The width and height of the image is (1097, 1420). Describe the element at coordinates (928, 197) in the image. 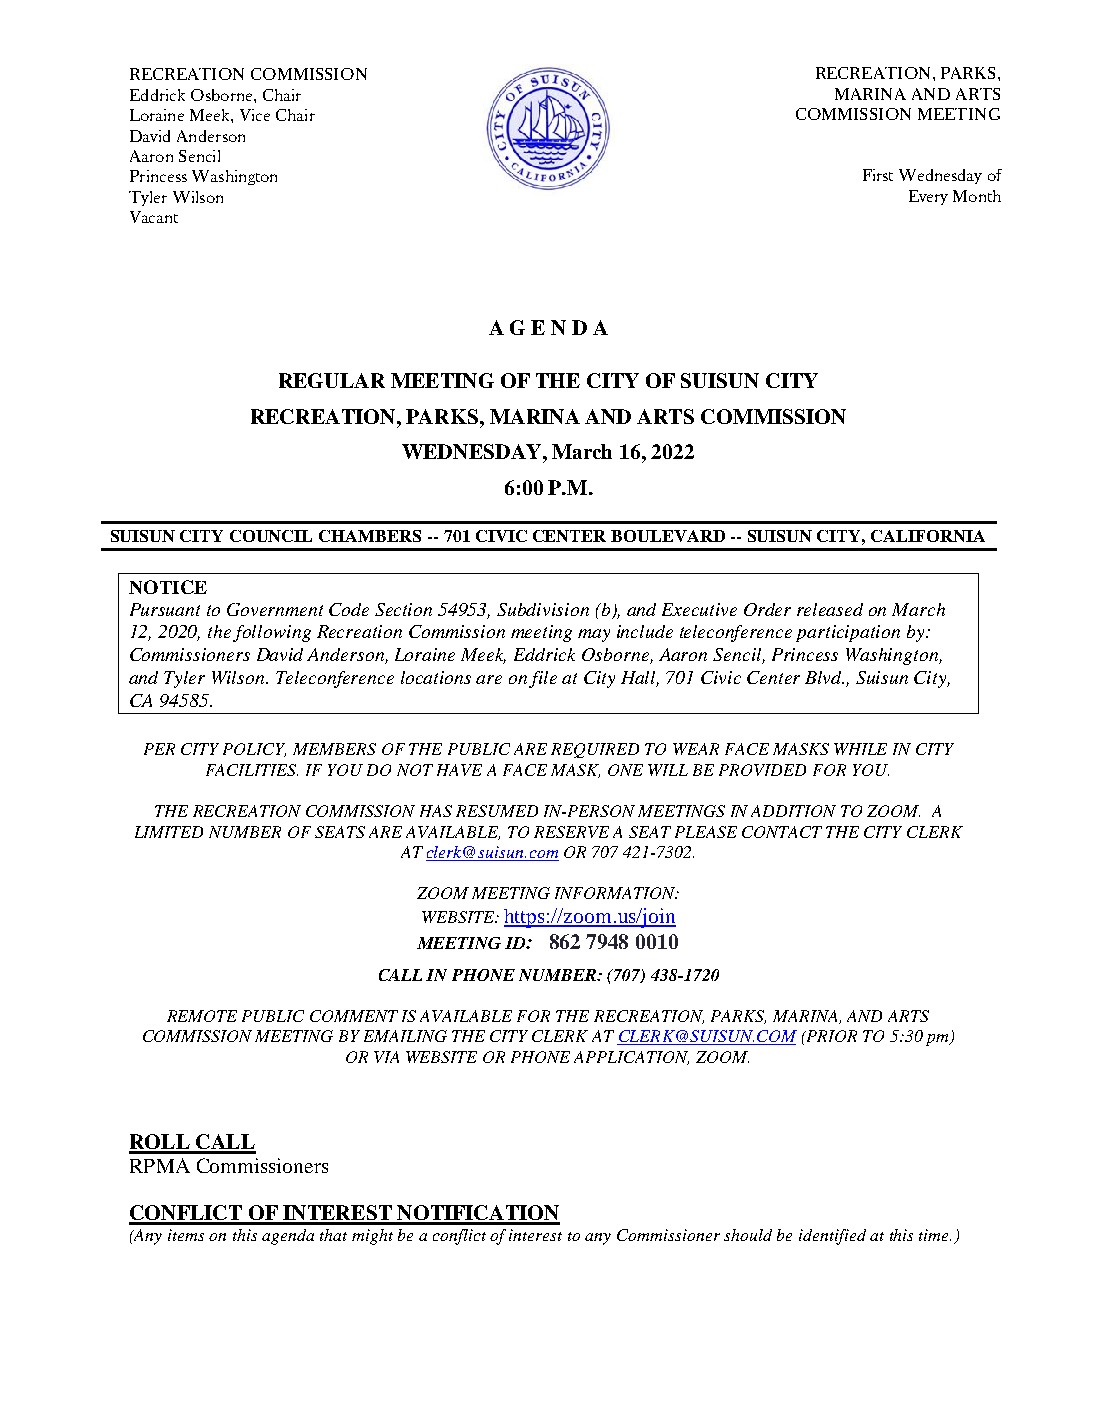

I see `Every` at that location.
